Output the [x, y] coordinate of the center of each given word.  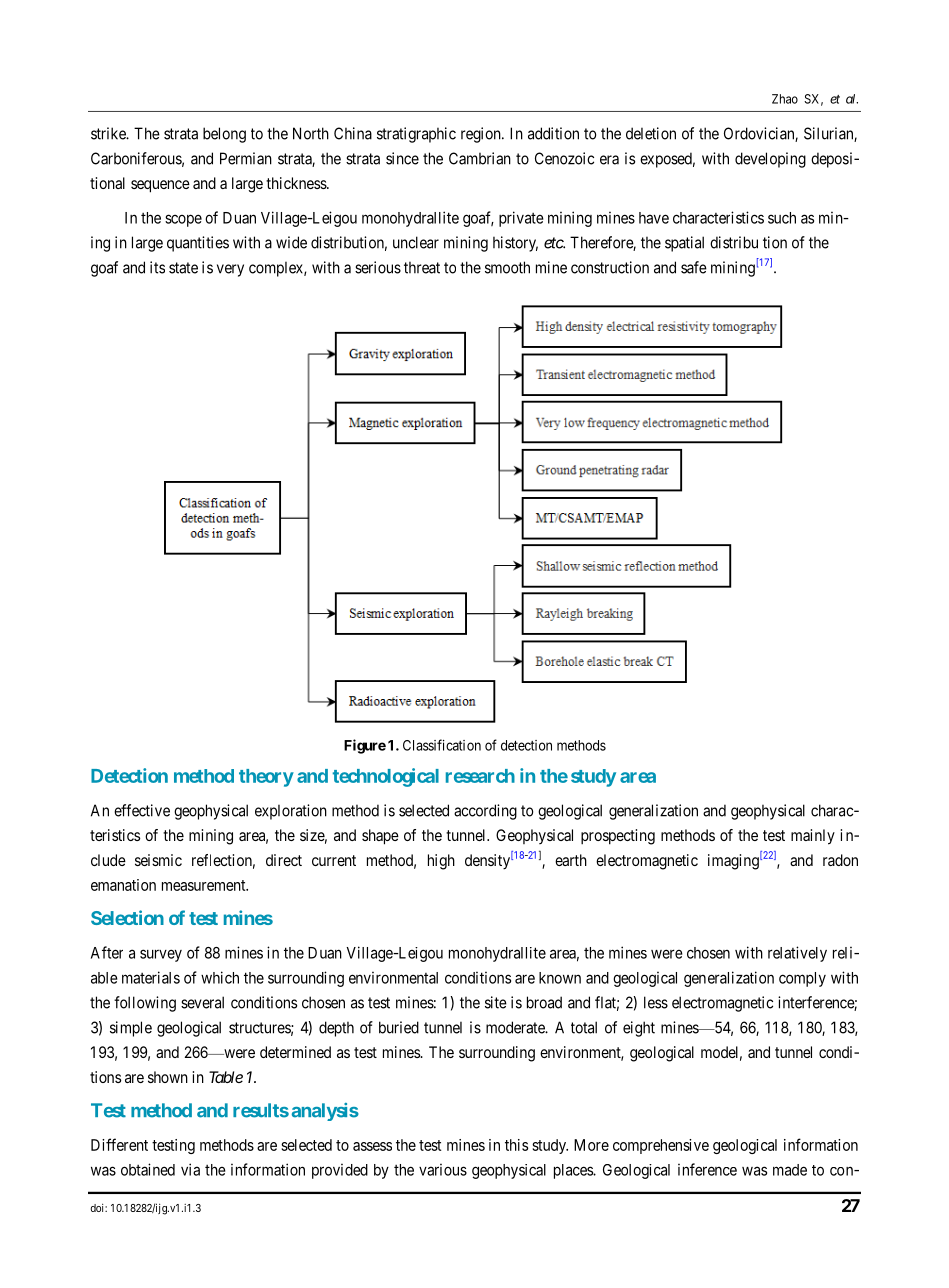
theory [266, 778]
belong [224, 135]
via [190, 1169]
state [183, 268]
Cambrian [480, 158]
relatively [797, 954]
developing [770, 160]
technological [386, 777]
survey [161, 955]
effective [142, 810]
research [480, 776]
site [496, 1002]
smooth [507, 267]
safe [694, 267]
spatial [684, 244]
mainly [813, 837]
